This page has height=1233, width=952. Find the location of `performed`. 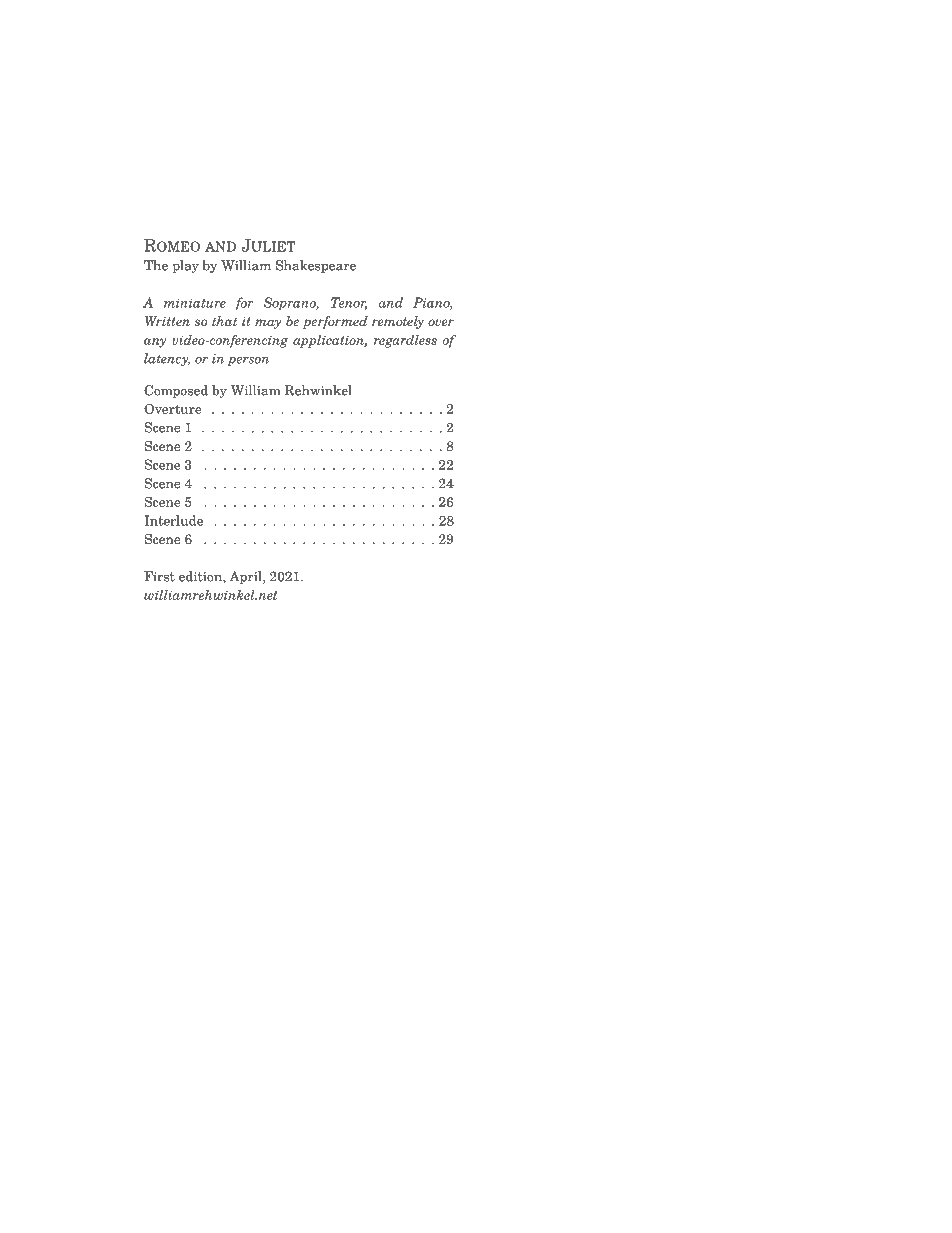

performed is located at coordinates (335, 322).
